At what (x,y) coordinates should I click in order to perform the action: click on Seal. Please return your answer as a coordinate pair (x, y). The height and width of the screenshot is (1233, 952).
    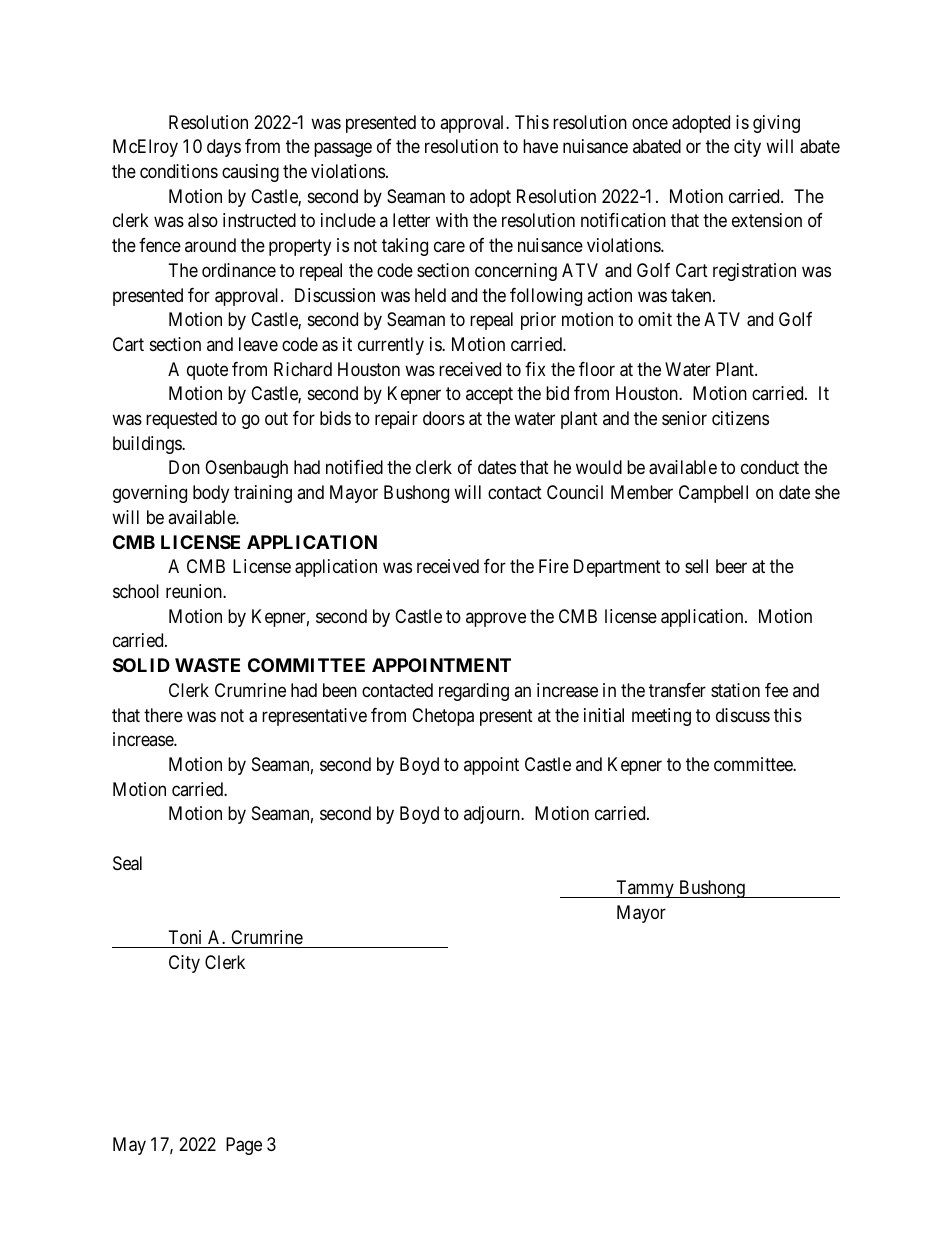
    Looking at the image, I should click on (127, 863).
